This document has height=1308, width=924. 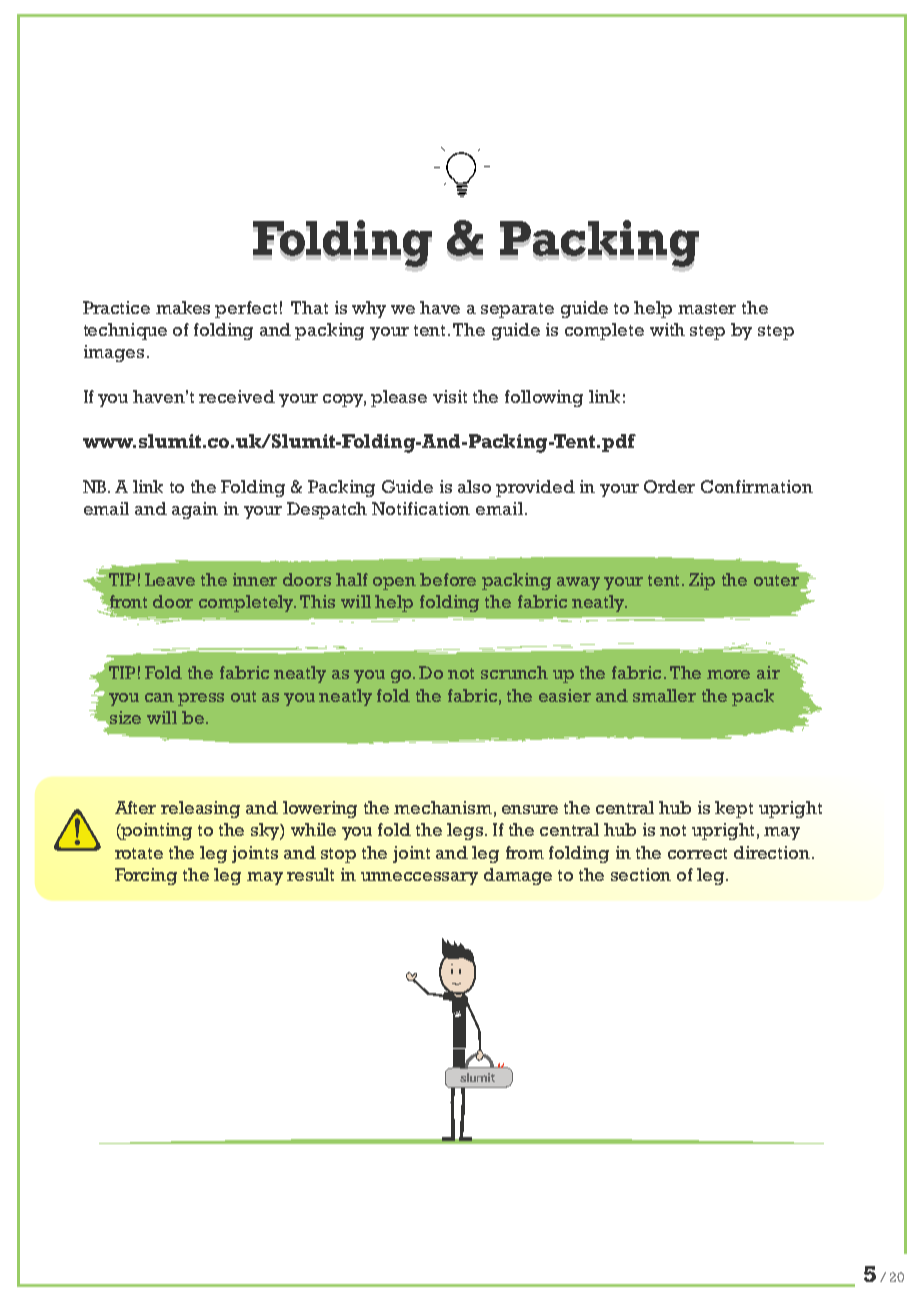 I want to click on again, so click(x=195, y=510).
